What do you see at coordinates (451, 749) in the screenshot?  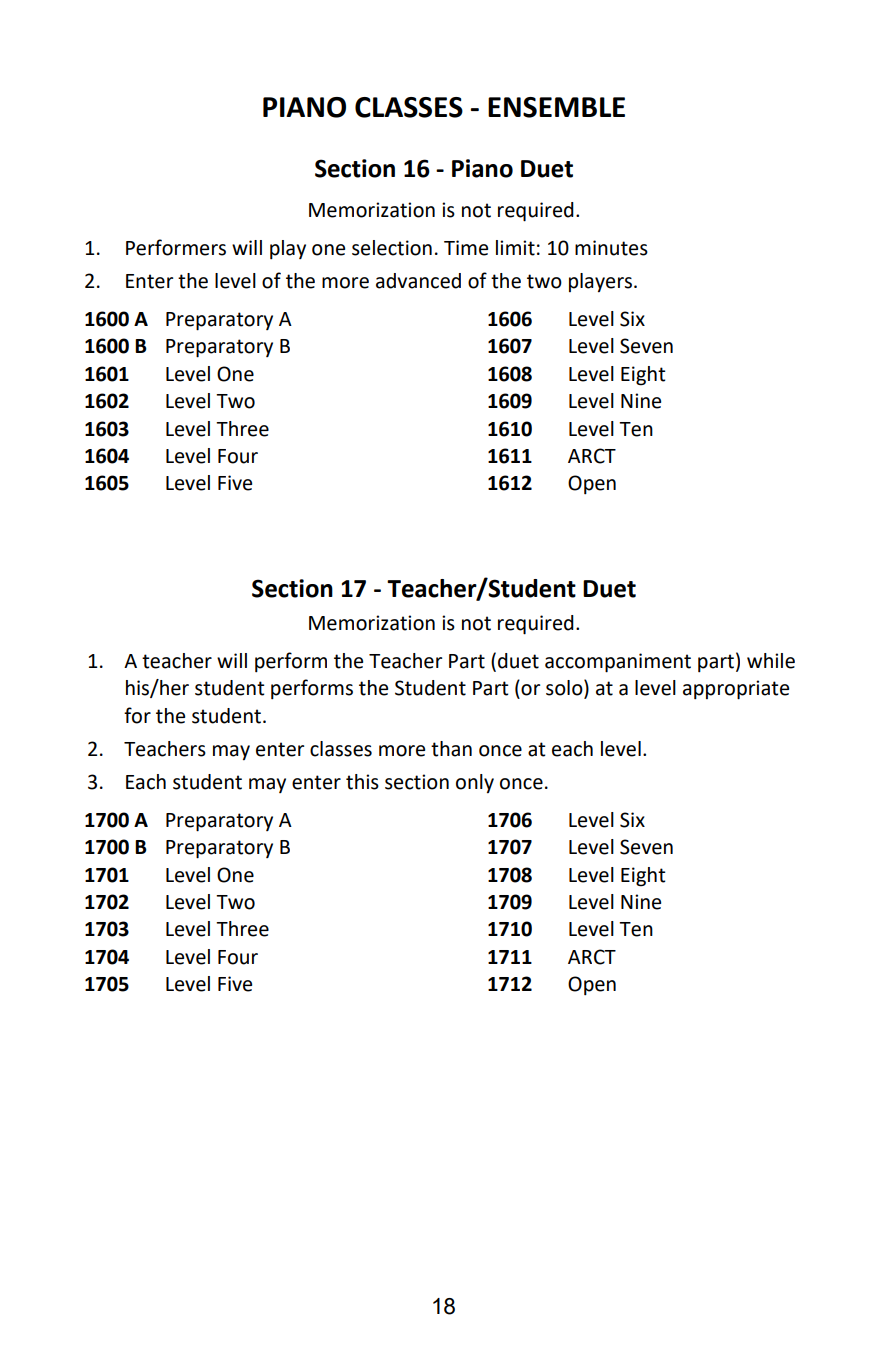 I see `than` at bounding box center [451, 749].
